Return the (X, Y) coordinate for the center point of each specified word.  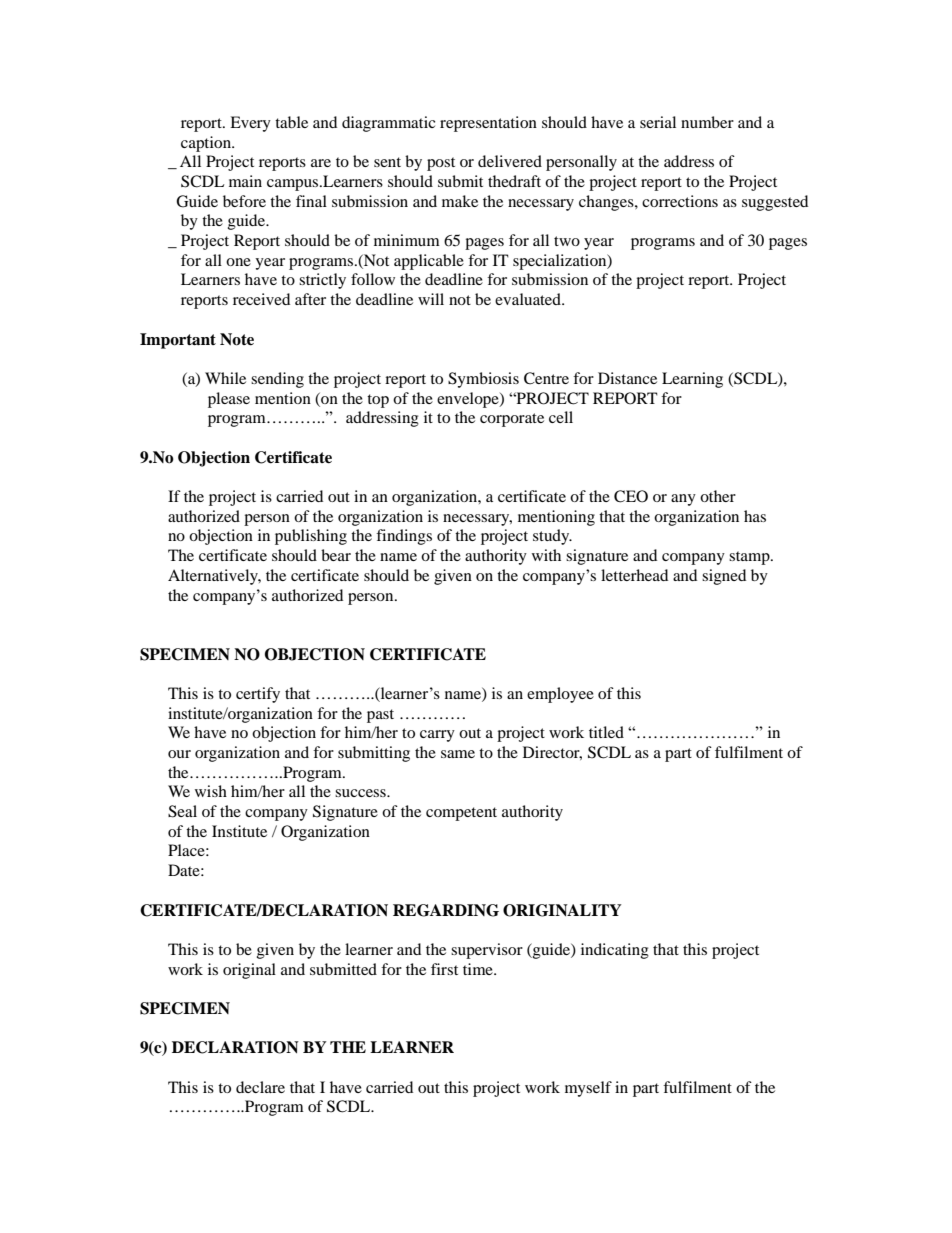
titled (606, 732)
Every (250, 124)
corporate (512, 420)
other (718, 496)
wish (211, 791)
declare (260, 1087)
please (229, 400)
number (707, 122)
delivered (510, 161)
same (458, 754)
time (479, 969)
